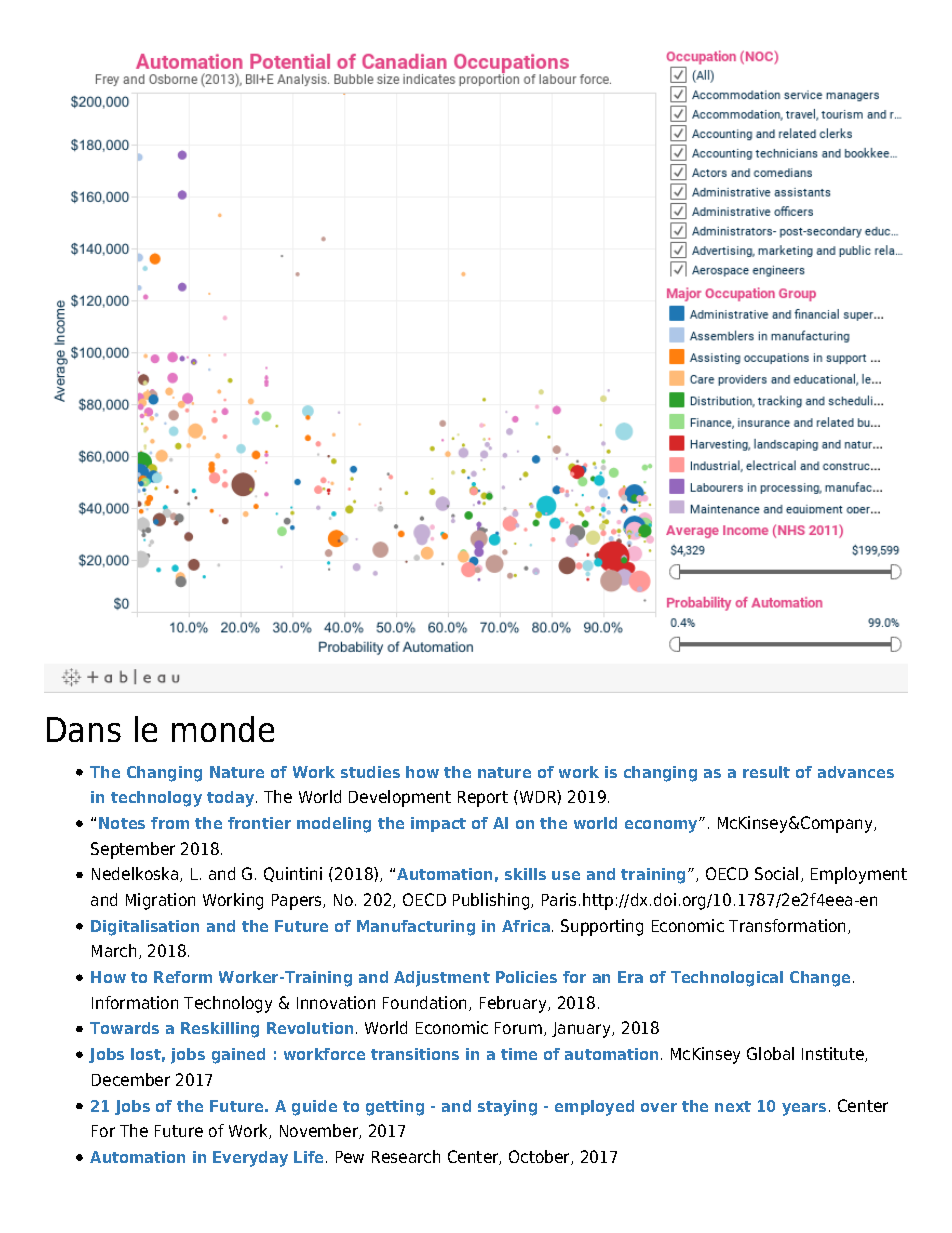 The height and width of the screenshot is (1233, 952). What do you see at coordinates (223, 729) in the screenshot?
I see `monde` at bounding box center [223, 729].
